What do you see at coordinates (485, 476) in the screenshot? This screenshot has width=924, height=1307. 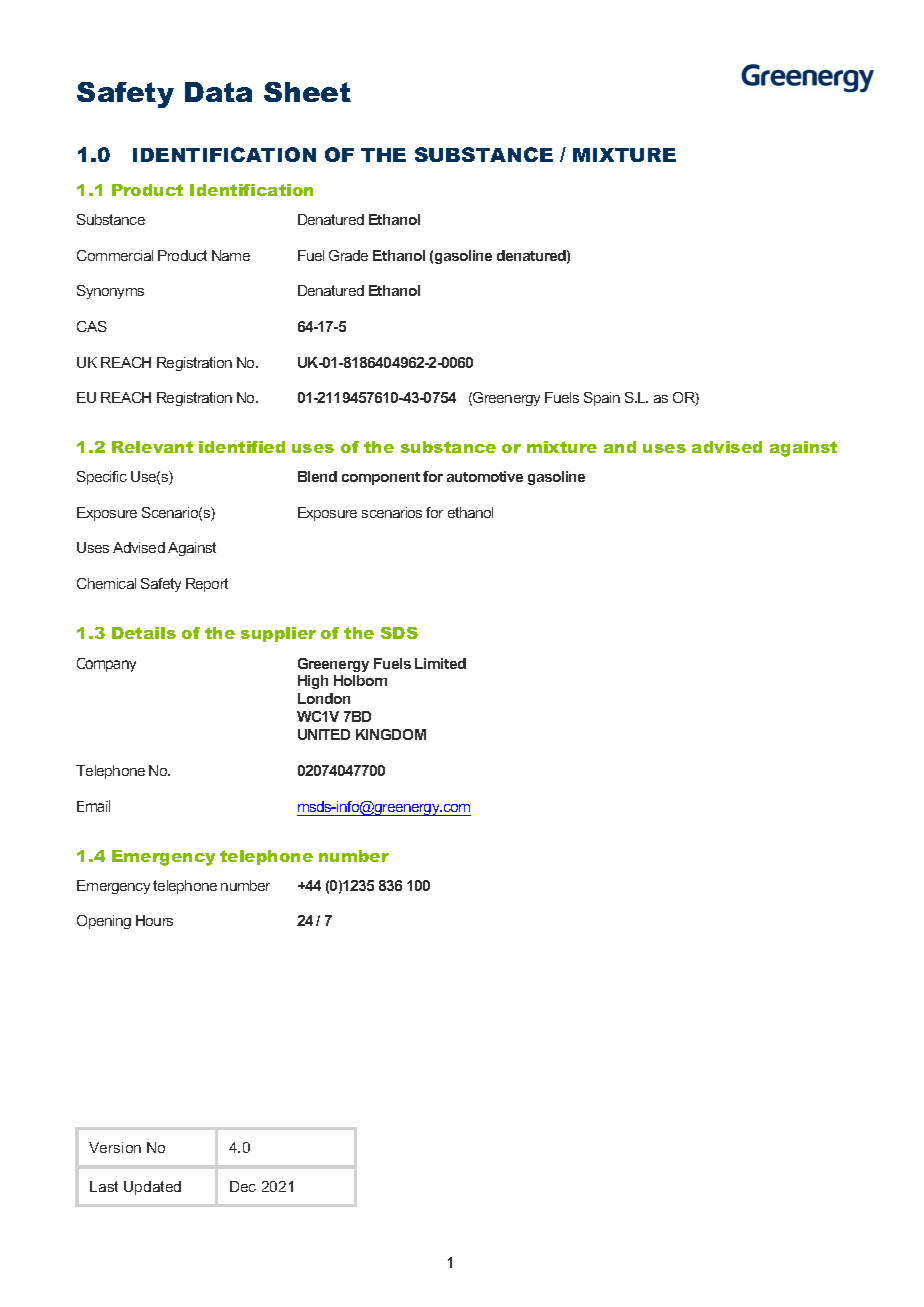 I see `automotive` at bounding box center [485, 476].
